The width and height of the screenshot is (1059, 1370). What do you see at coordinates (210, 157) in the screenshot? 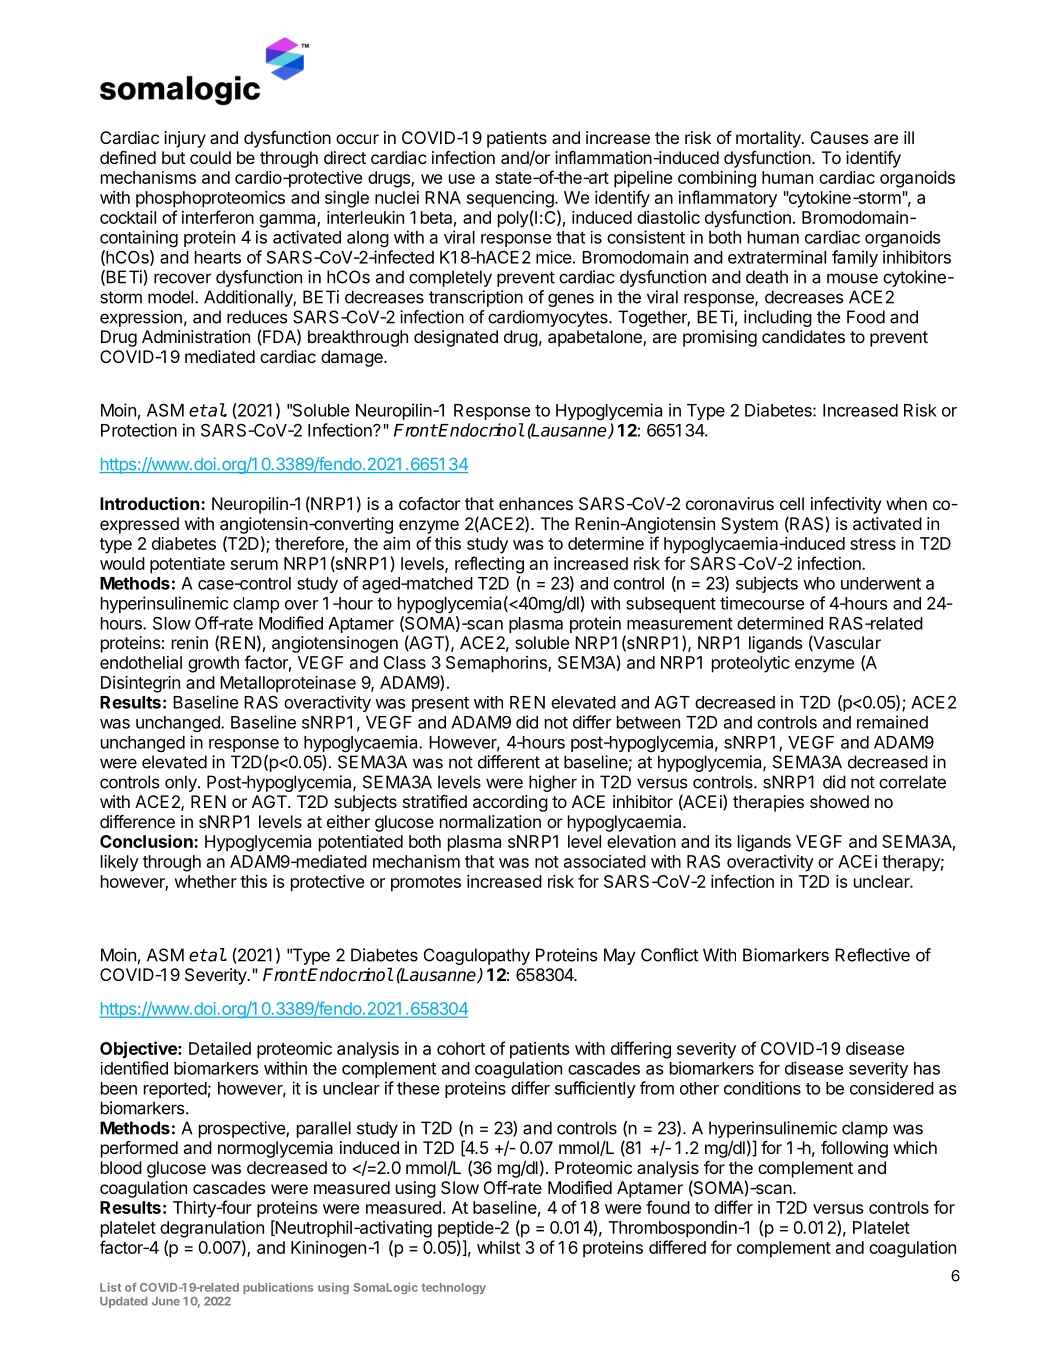
I see `could` at bounding box center [210, 157].
